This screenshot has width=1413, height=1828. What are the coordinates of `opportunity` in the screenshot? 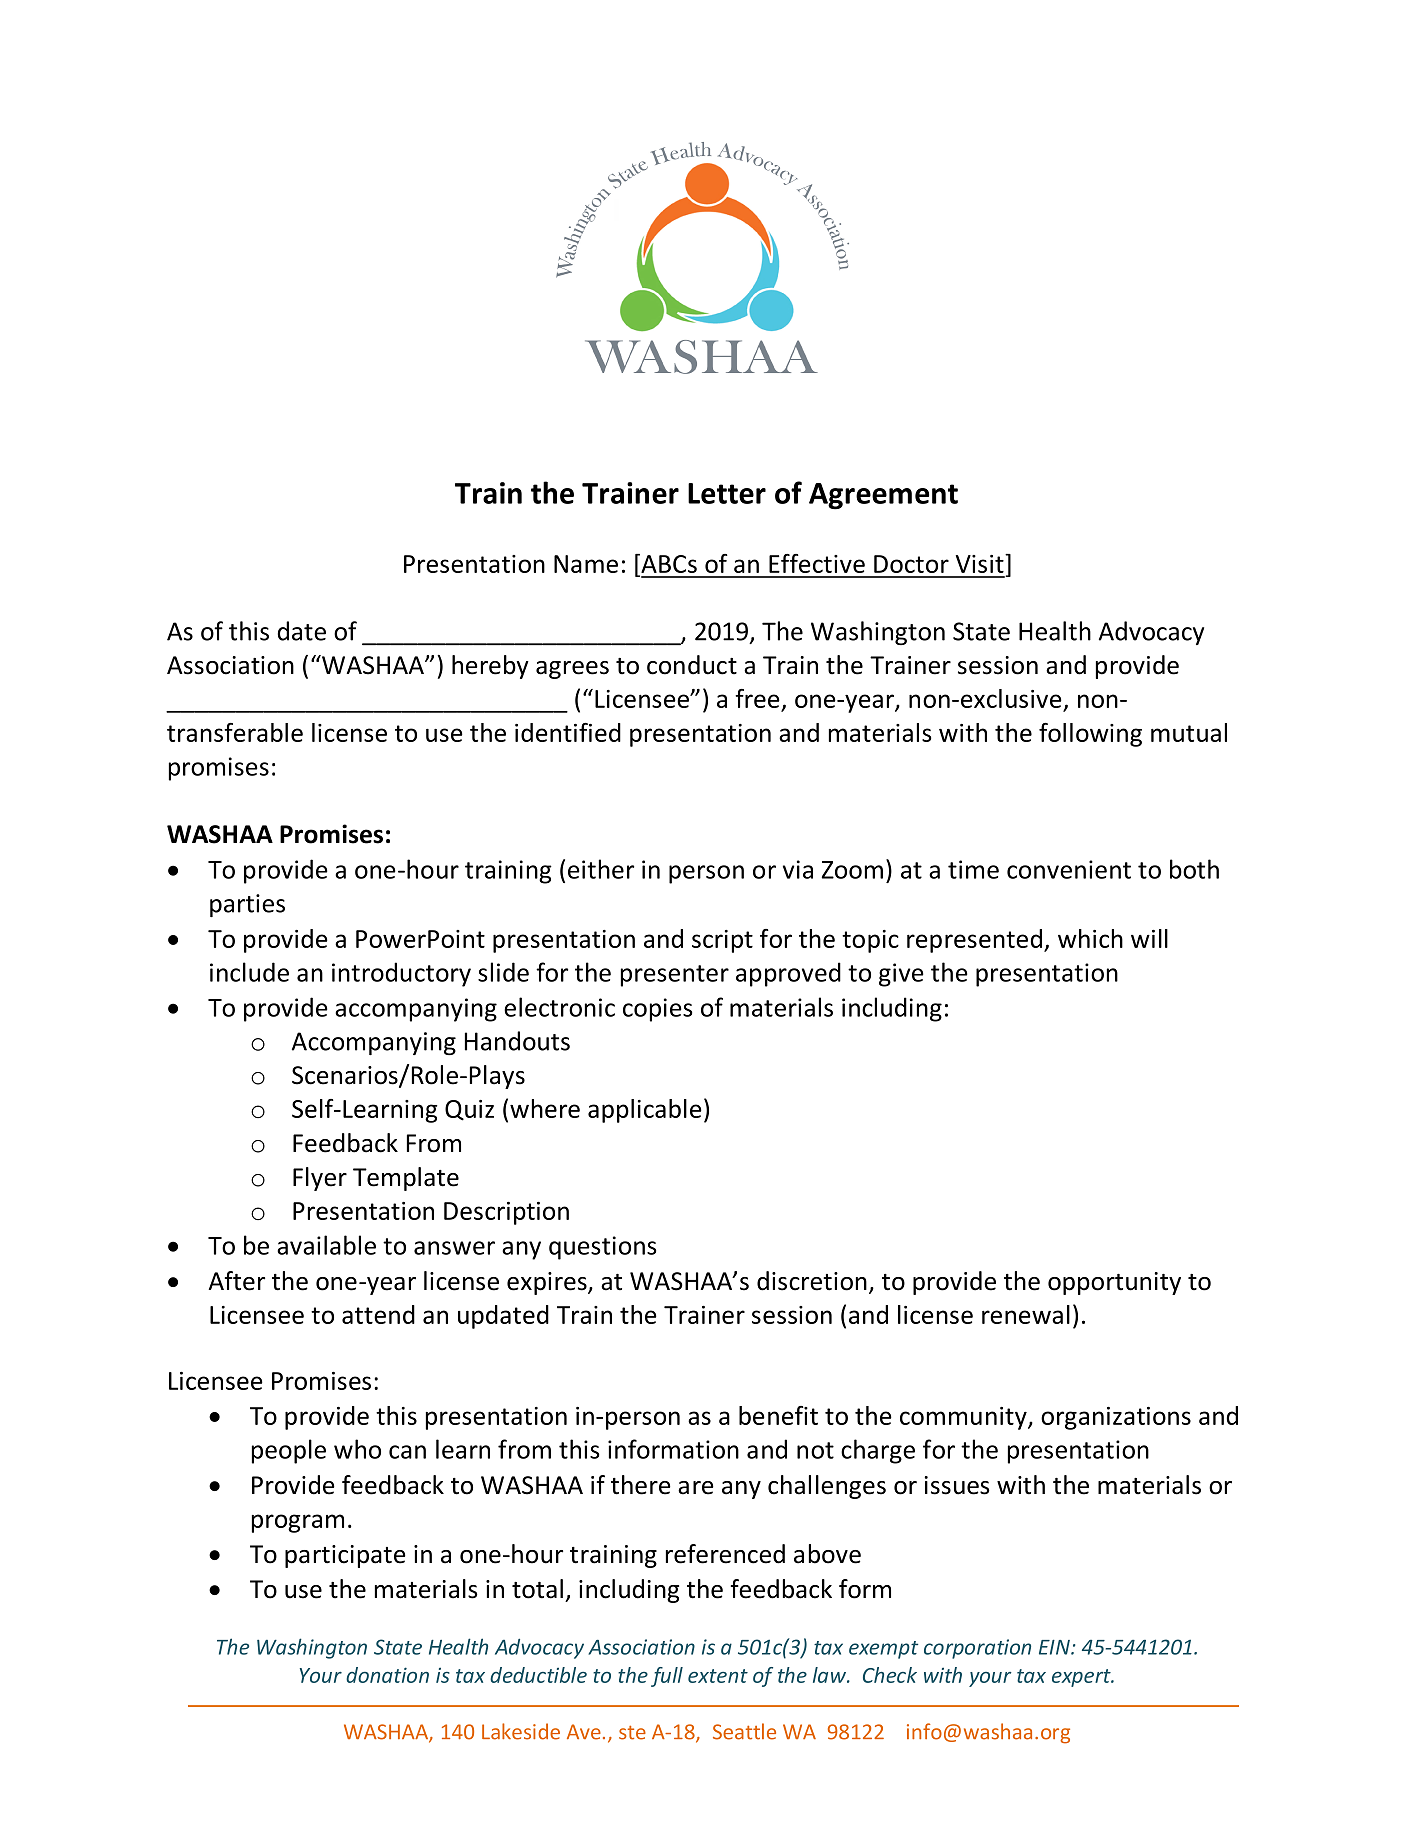 It's located at (1114, 1283).
